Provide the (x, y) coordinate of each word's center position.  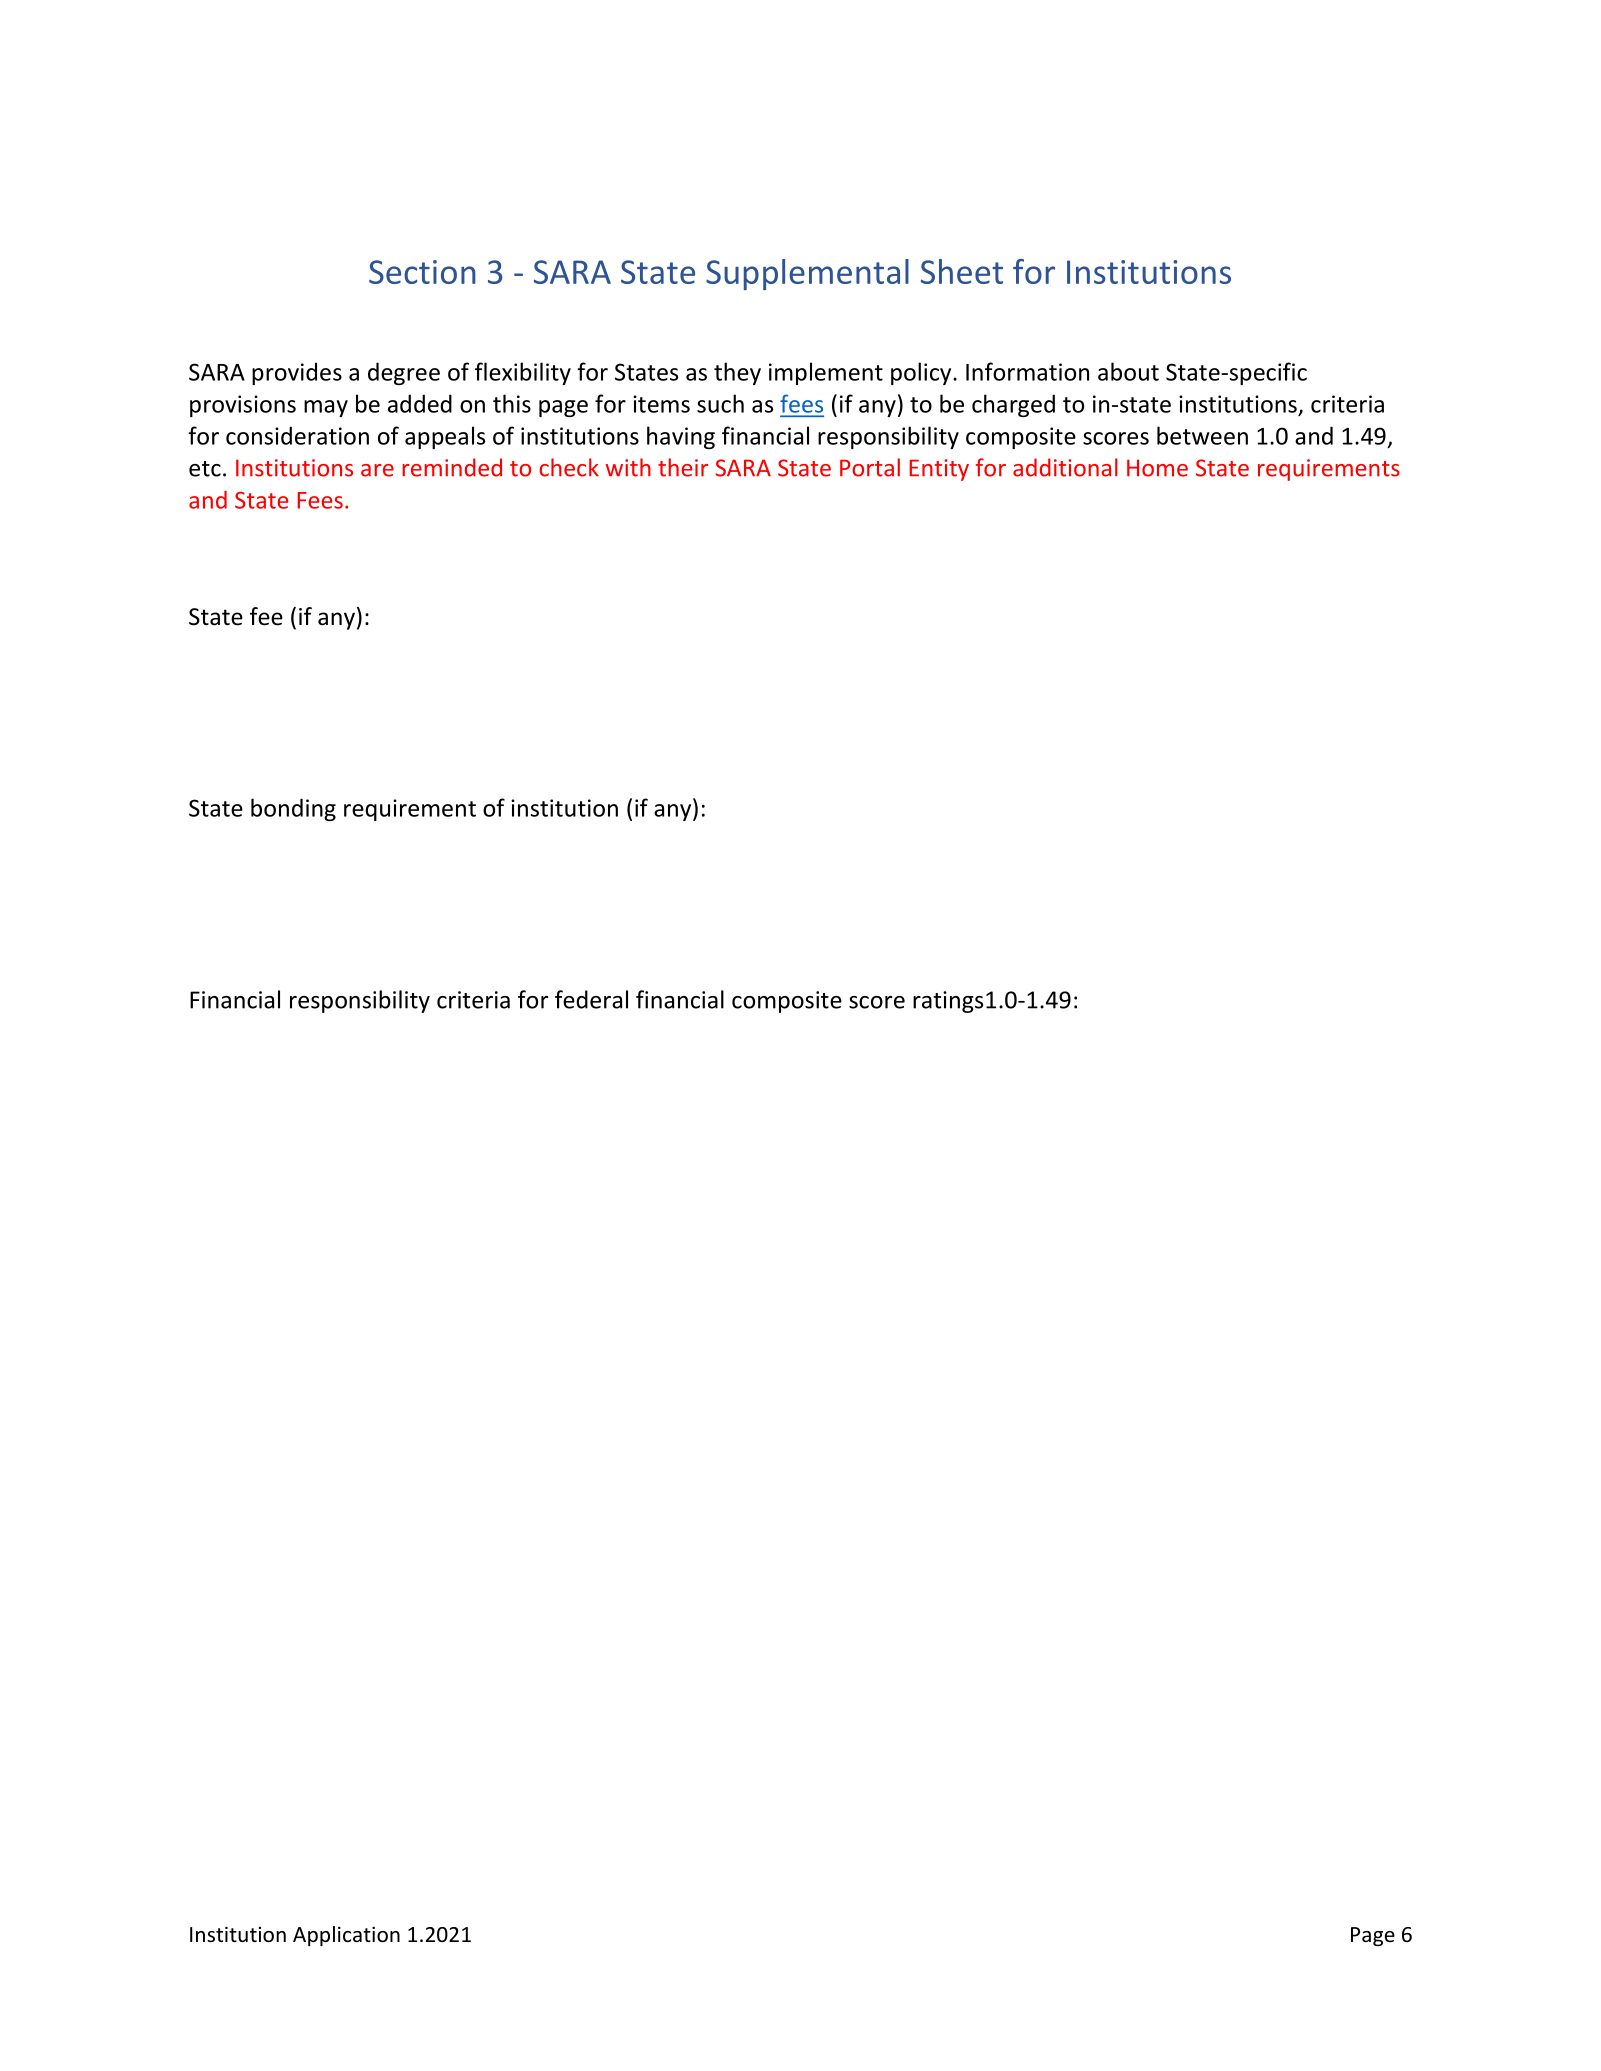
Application (346, 1936)
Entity (939, 470)
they (737, 373)
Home (1157, 468)
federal (591, 999)
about (1128, 371)
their (683, 467)
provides (297, 373)
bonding (293, 809)
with (628, 467)
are (377, 470)
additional (1065, 467)
